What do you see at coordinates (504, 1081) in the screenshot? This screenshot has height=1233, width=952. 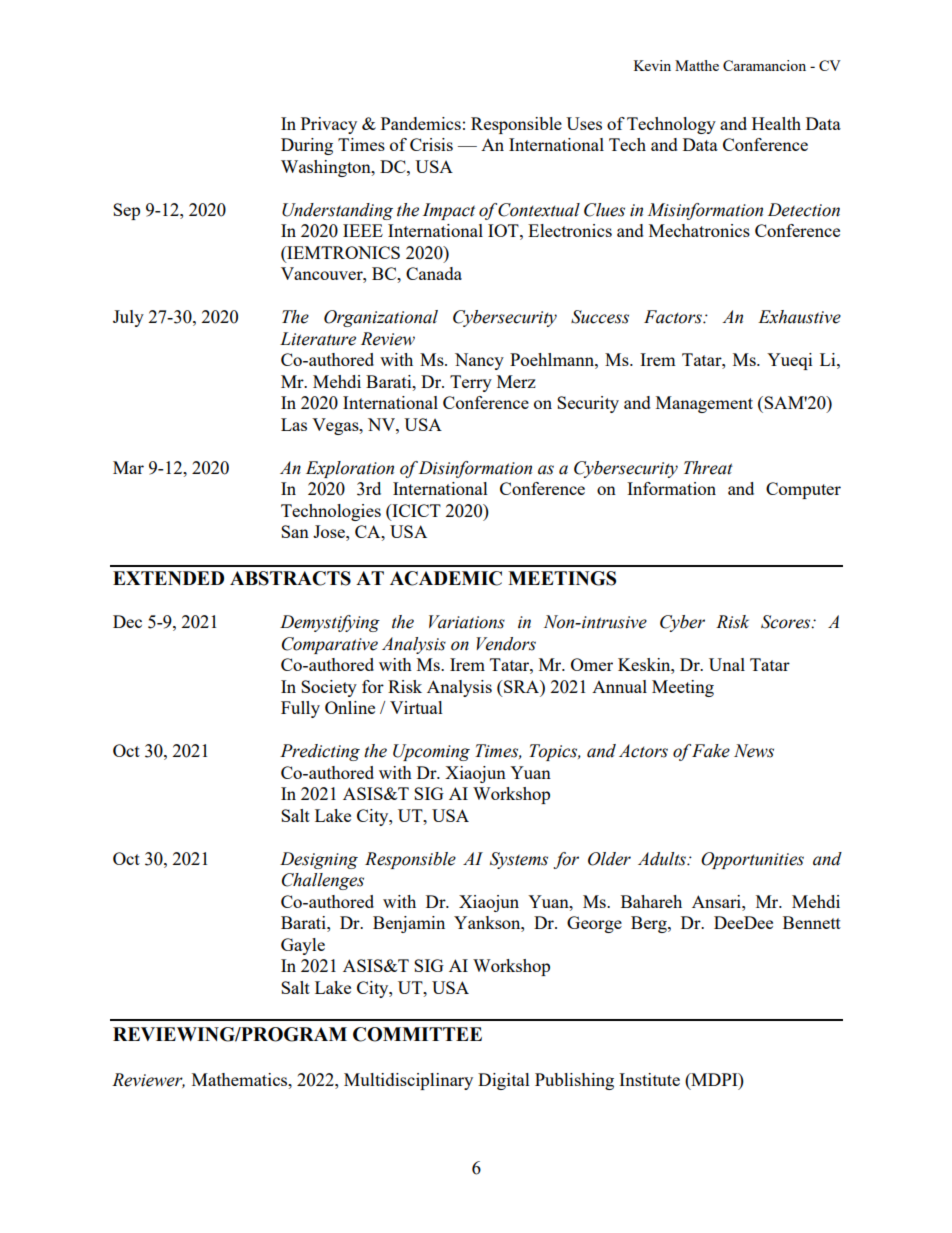 I see `Digital` at bounding box center [504, 1081].
